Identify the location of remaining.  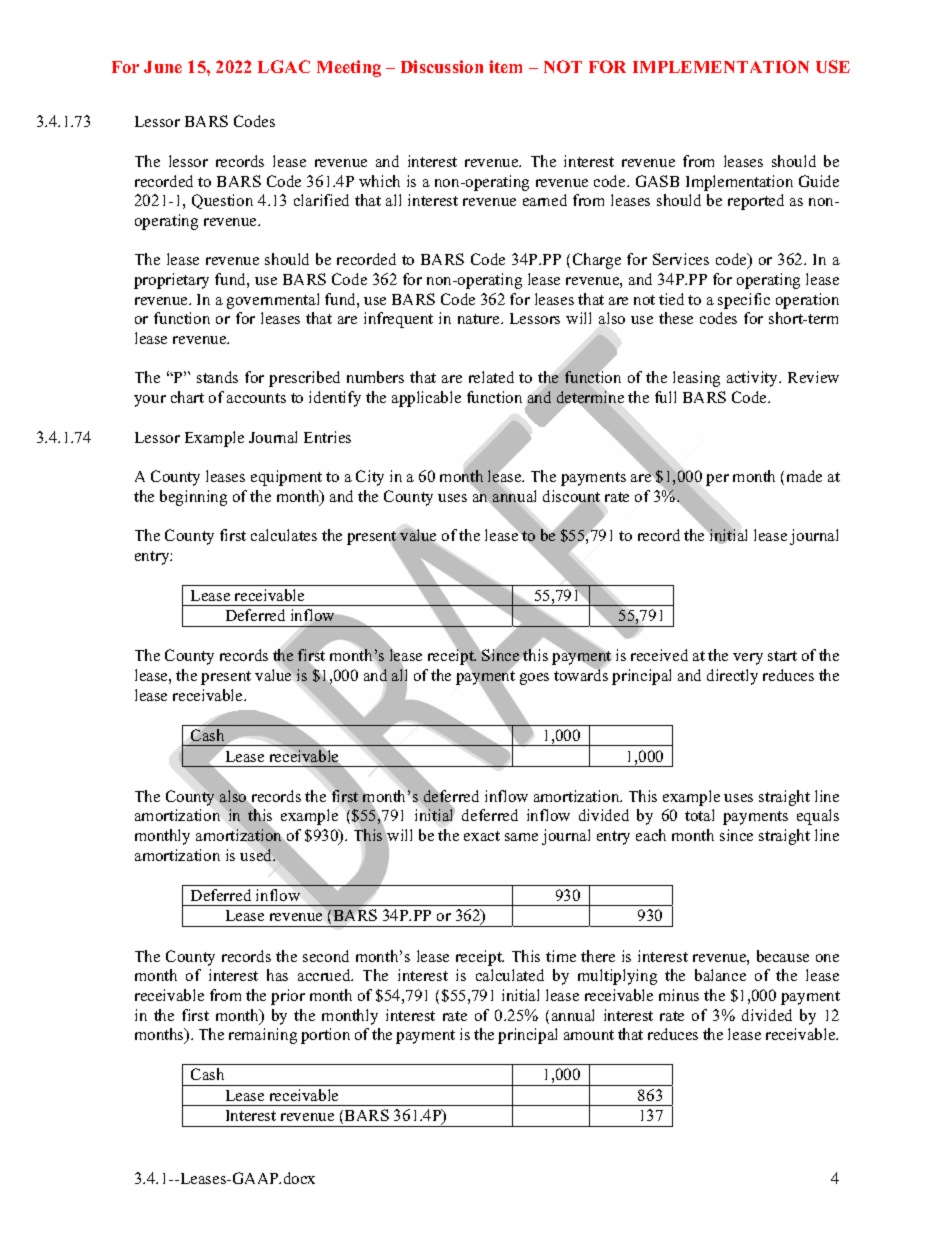
(263, 1036).
